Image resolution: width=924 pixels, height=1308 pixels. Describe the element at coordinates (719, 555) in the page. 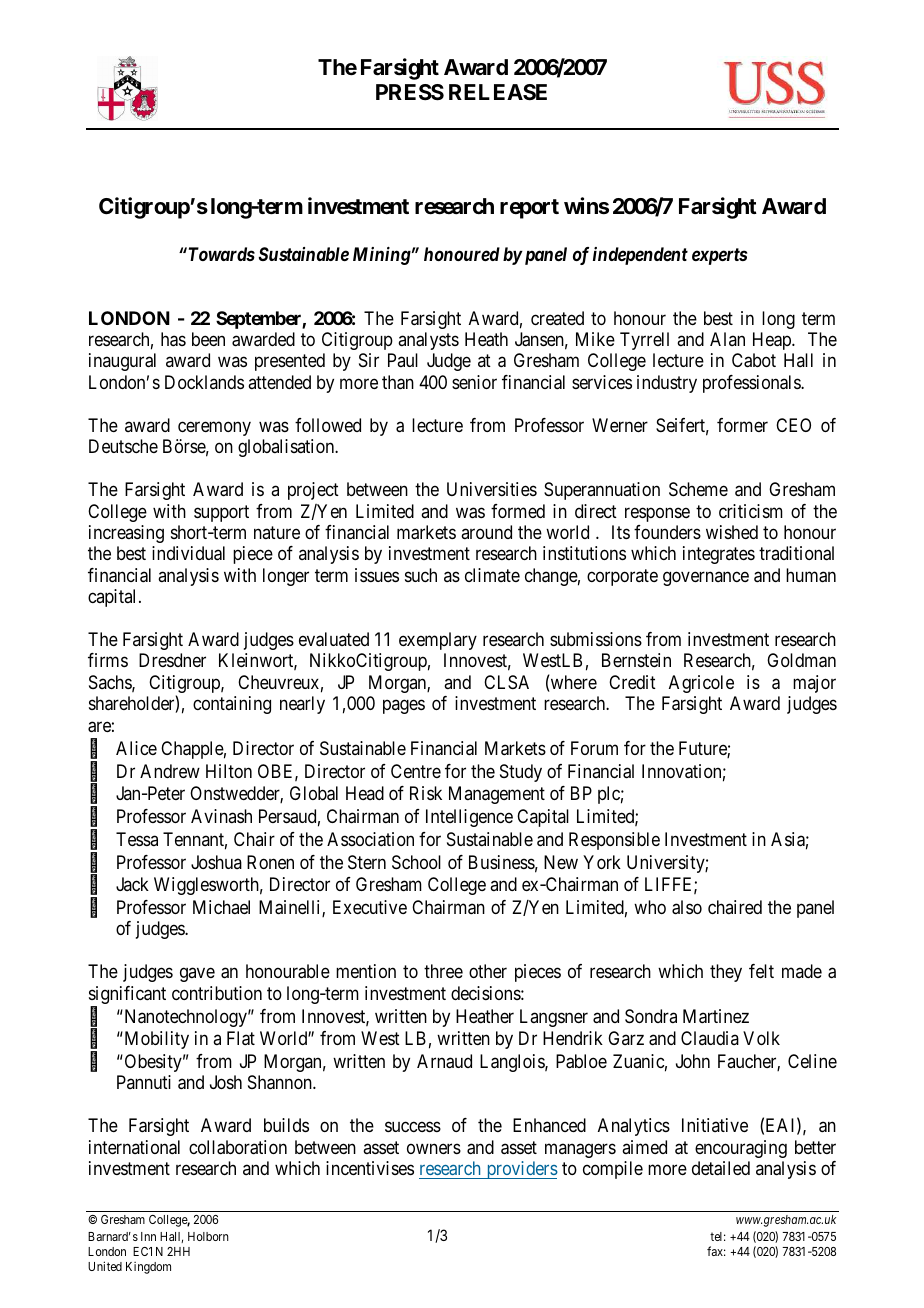

I see `integrates` at that location.
